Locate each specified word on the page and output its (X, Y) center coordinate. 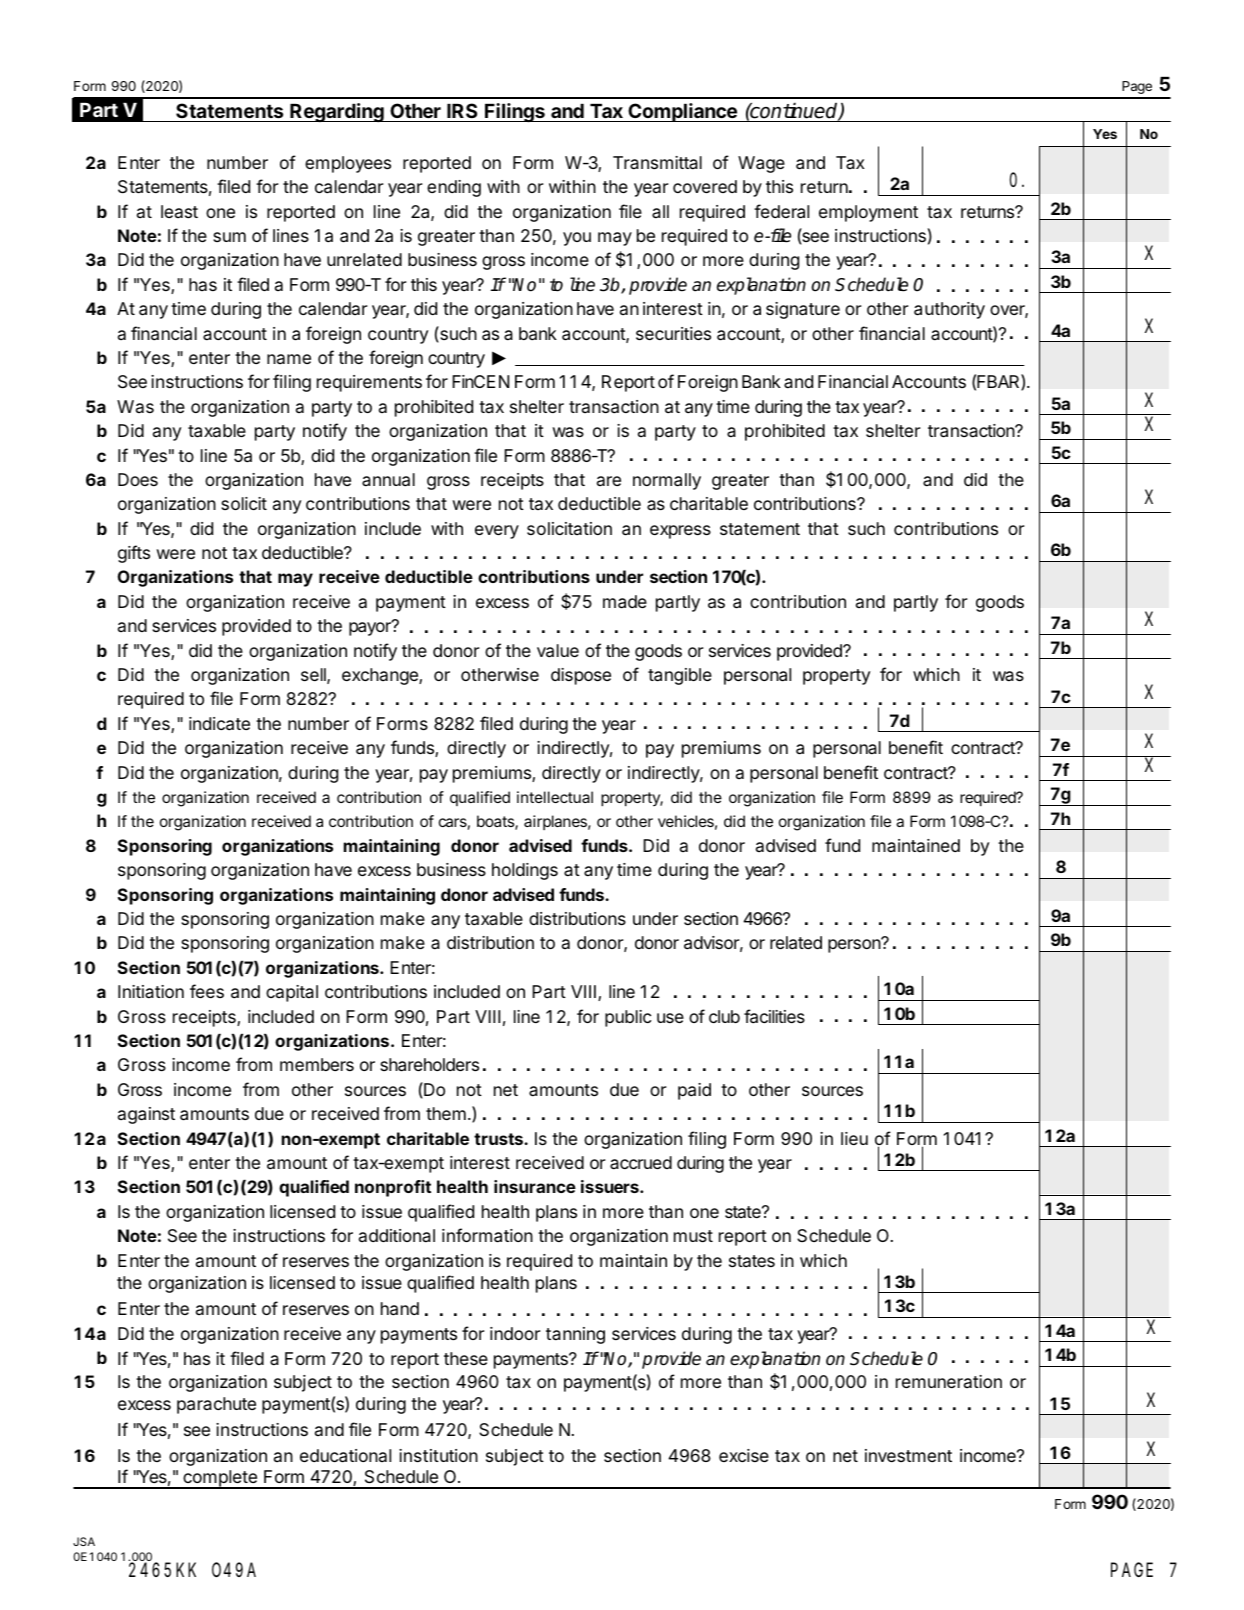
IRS (462, 110)
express (680, 532)
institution (438, 1455)
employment (868, 213)
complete (220, 1479)
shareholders (429, 1065)
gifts (134, 554)
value (558, 651)
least (179, 211)
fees (207, 991)
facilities (774, 1016)
